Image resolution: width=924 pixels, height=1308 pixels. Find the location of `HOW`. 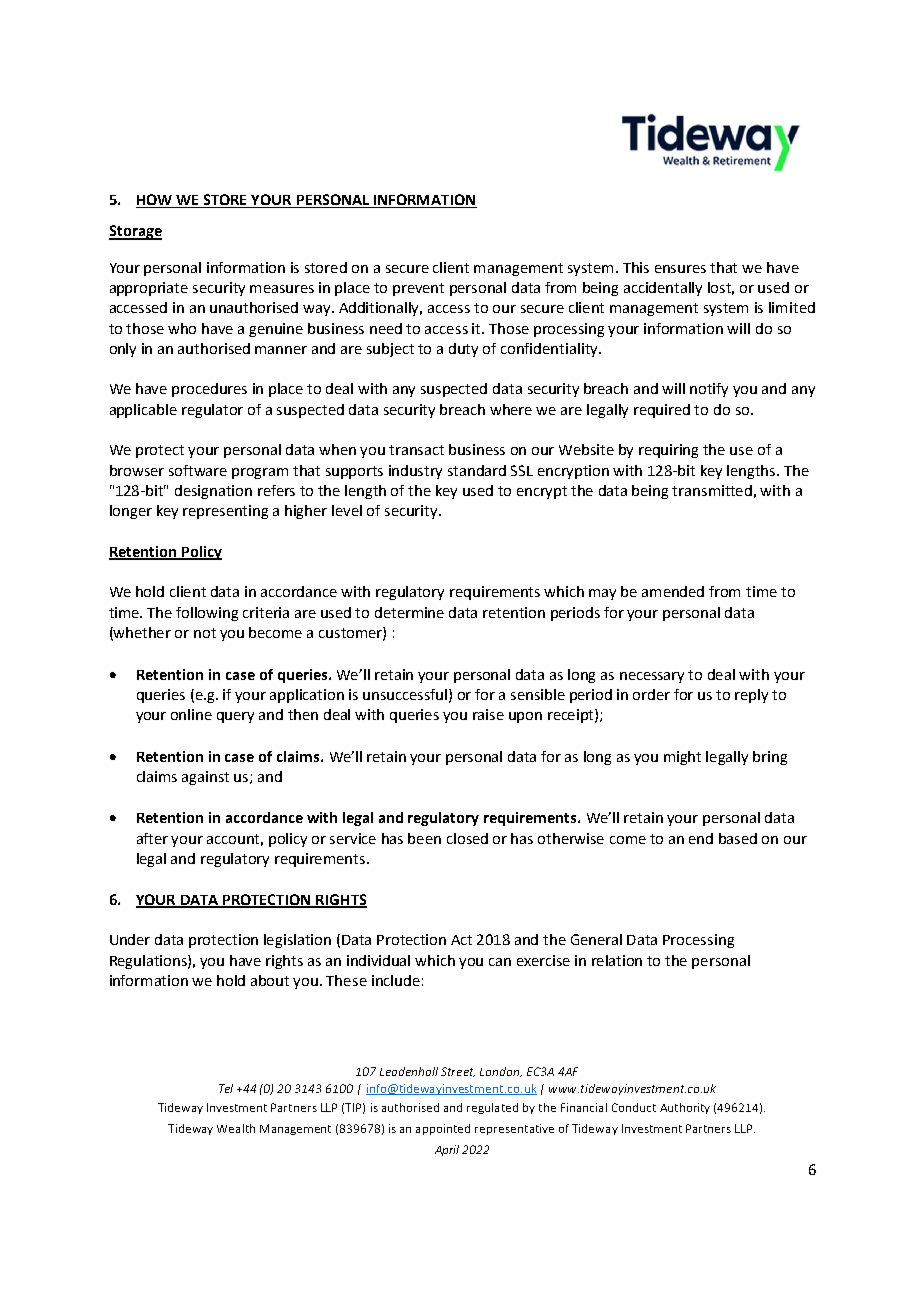

HOW is located at coordinates (154, 199).
